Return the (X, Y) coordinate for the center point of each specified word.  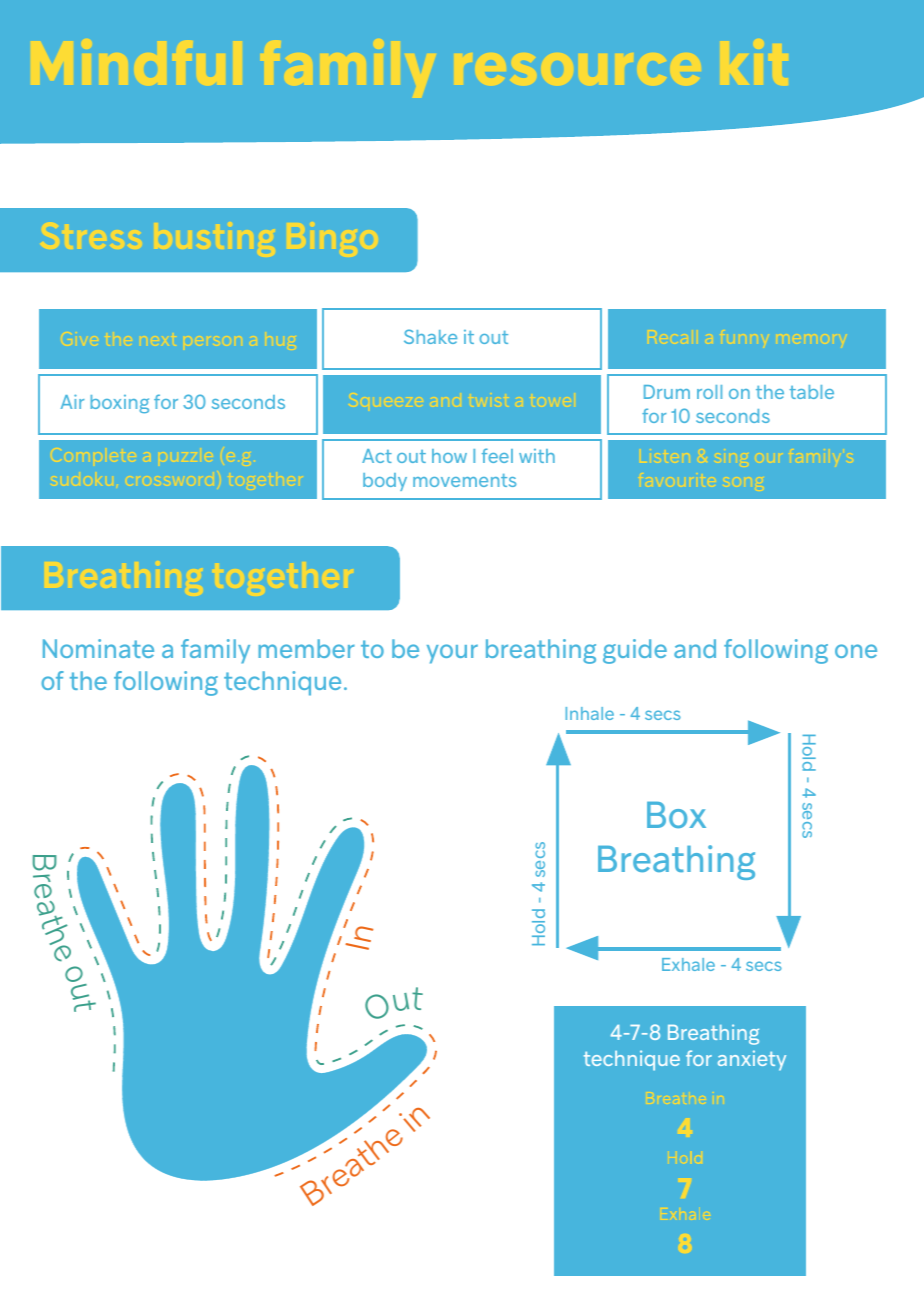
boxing (120, 404)
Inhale (590, 713)
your (452, 654)
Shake (430, 336)
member (306, 648)
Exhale (688, 964)
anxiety (752, 1060)
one (856, 651)
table (812, 392)
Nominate (98, 648)
